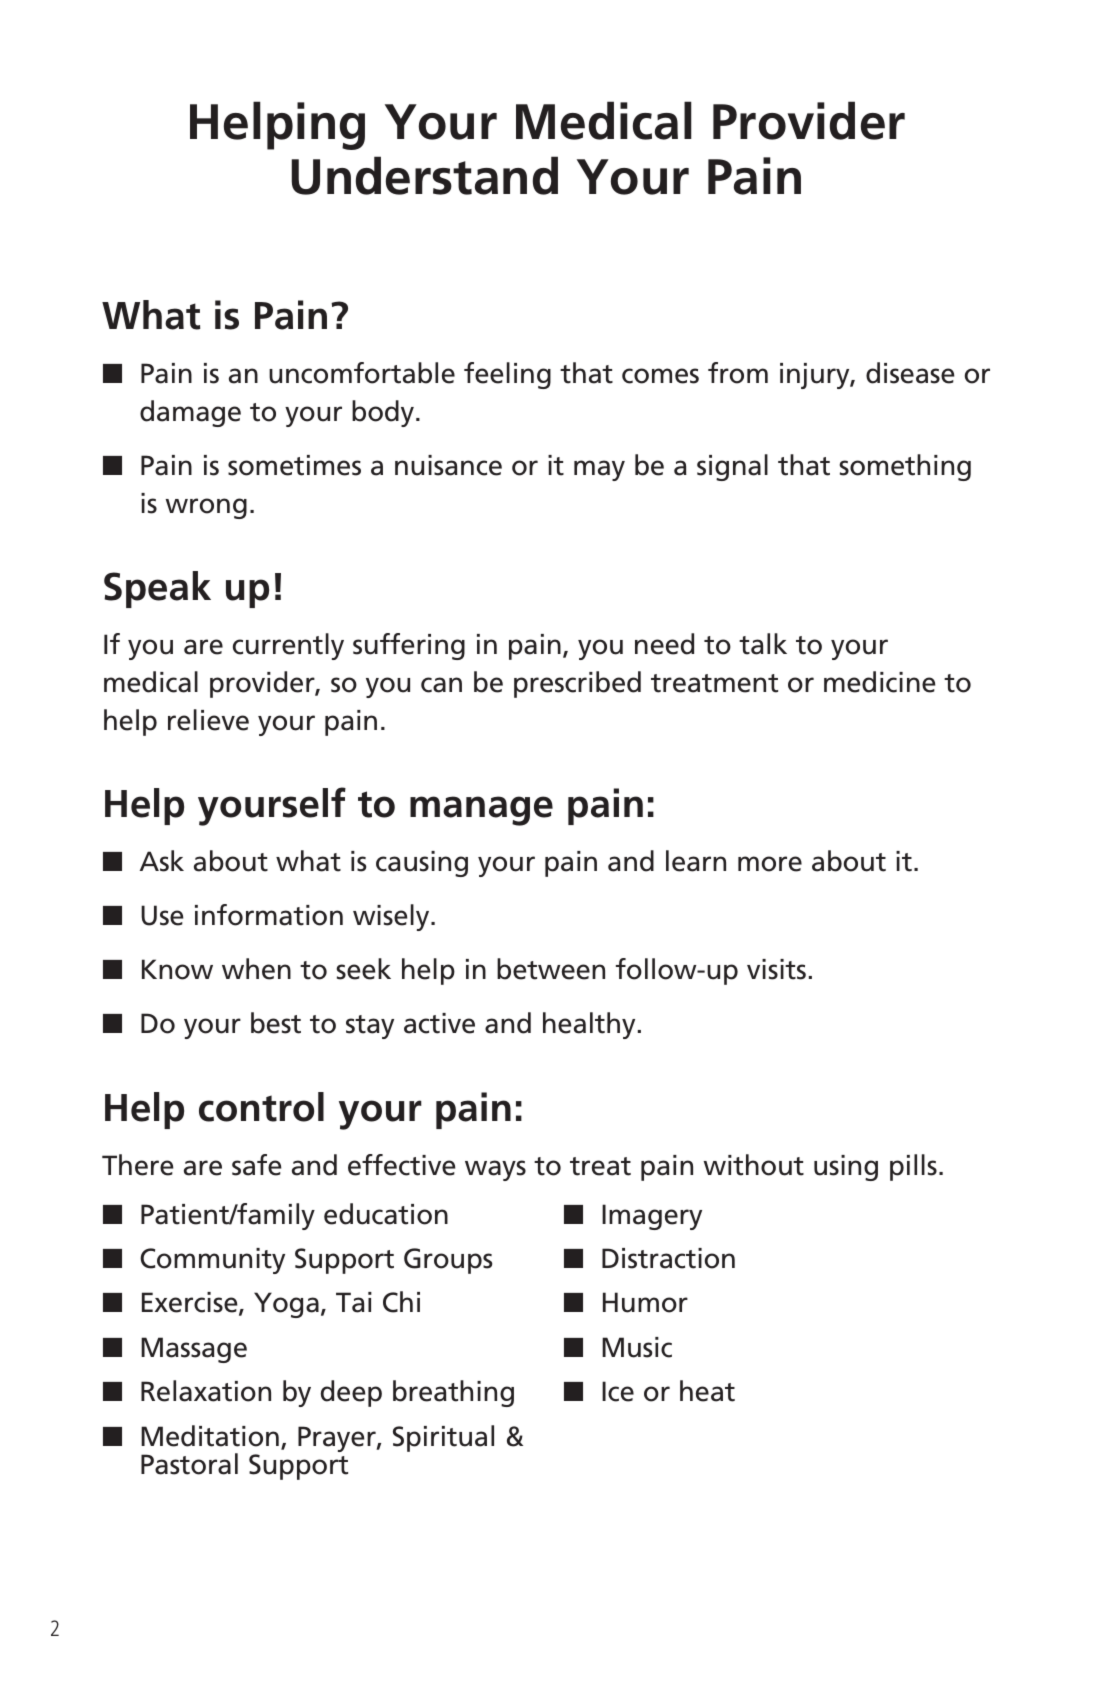  What do you see at coordinates (453, 1393) in the page?
I see `breathing` at bounding box center [453, 1393].
